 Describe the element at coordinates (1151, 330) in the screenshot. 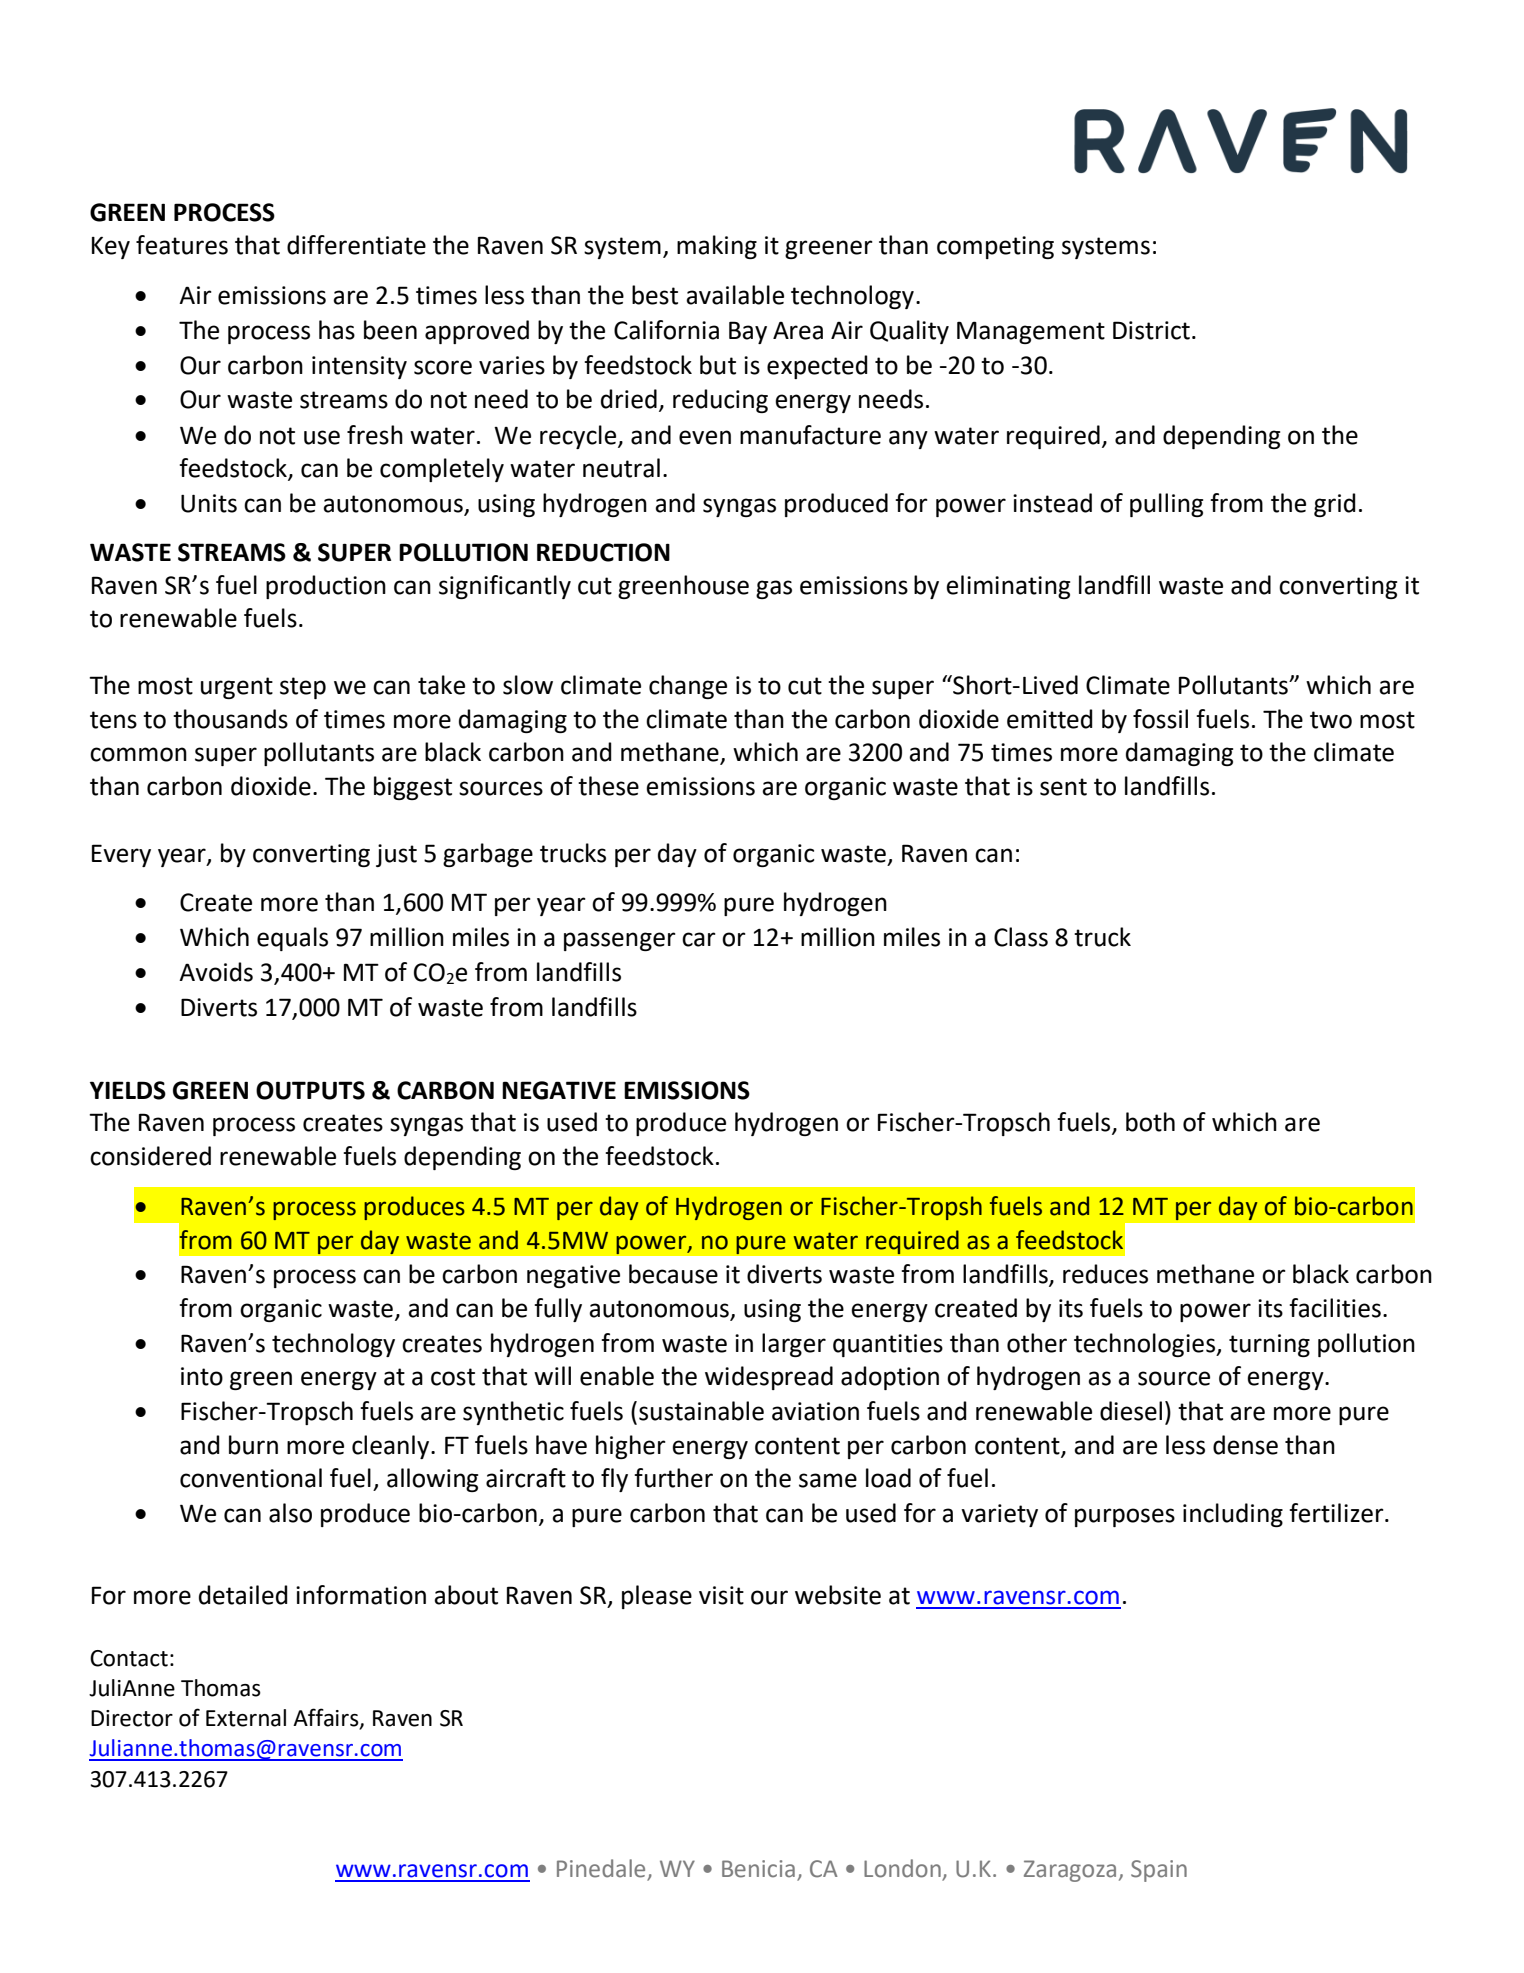

I see `District` at that location.
